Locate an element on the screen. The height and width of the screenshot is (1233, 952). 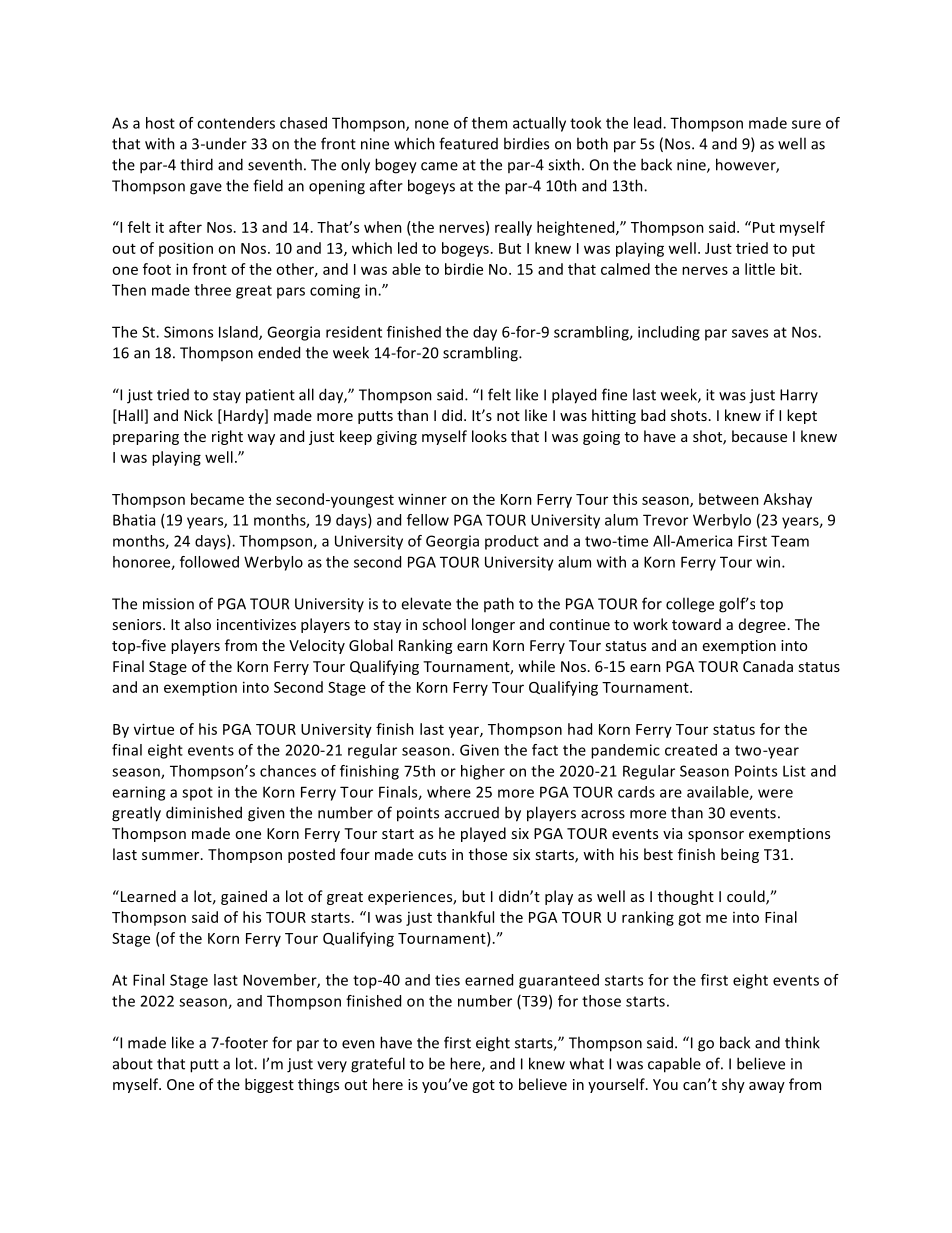
biggest is located at coordinates (269, 1085).
